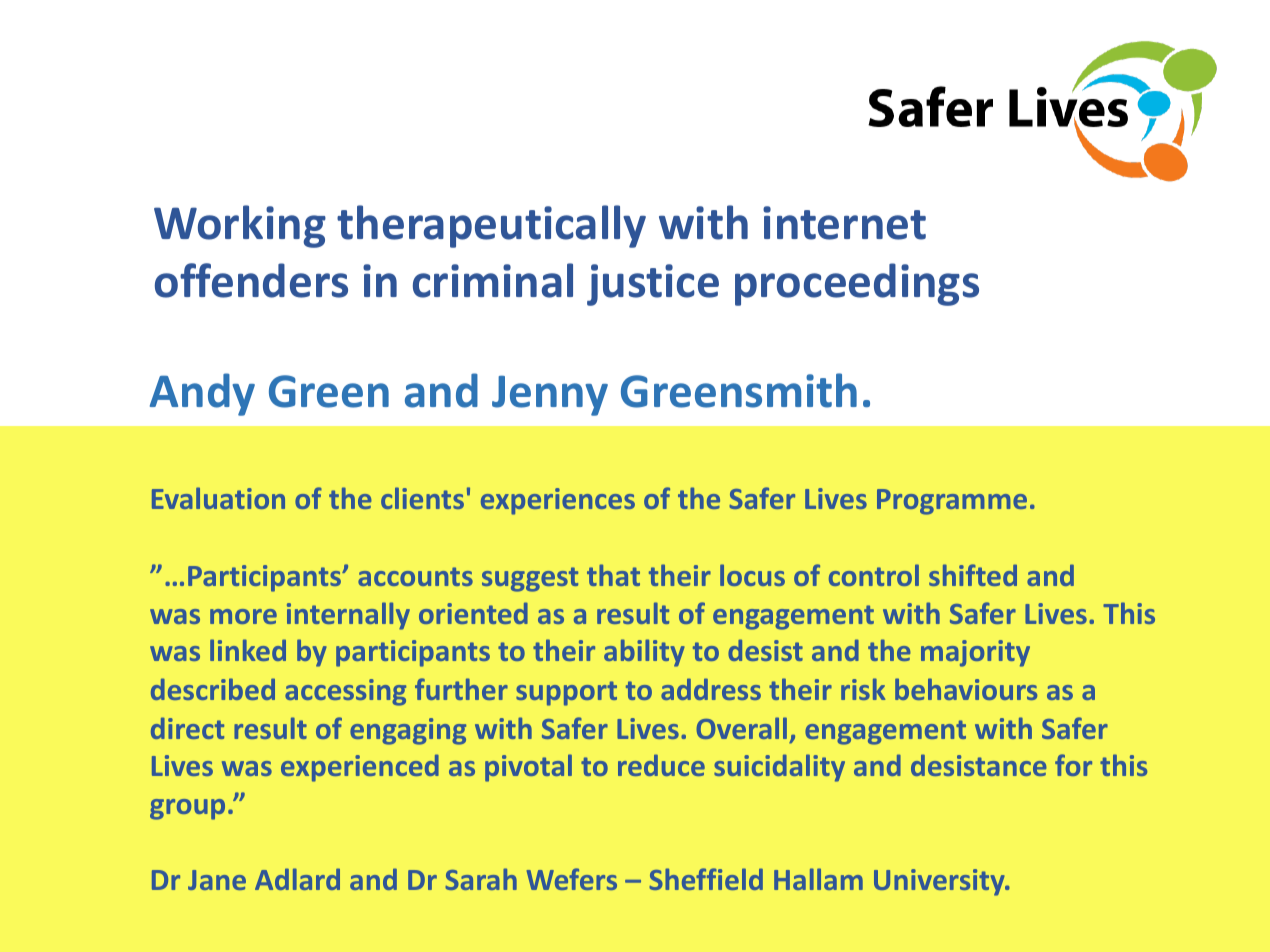 This page has width=1270, height=952. I want to click on Working, so click(240, 226).
